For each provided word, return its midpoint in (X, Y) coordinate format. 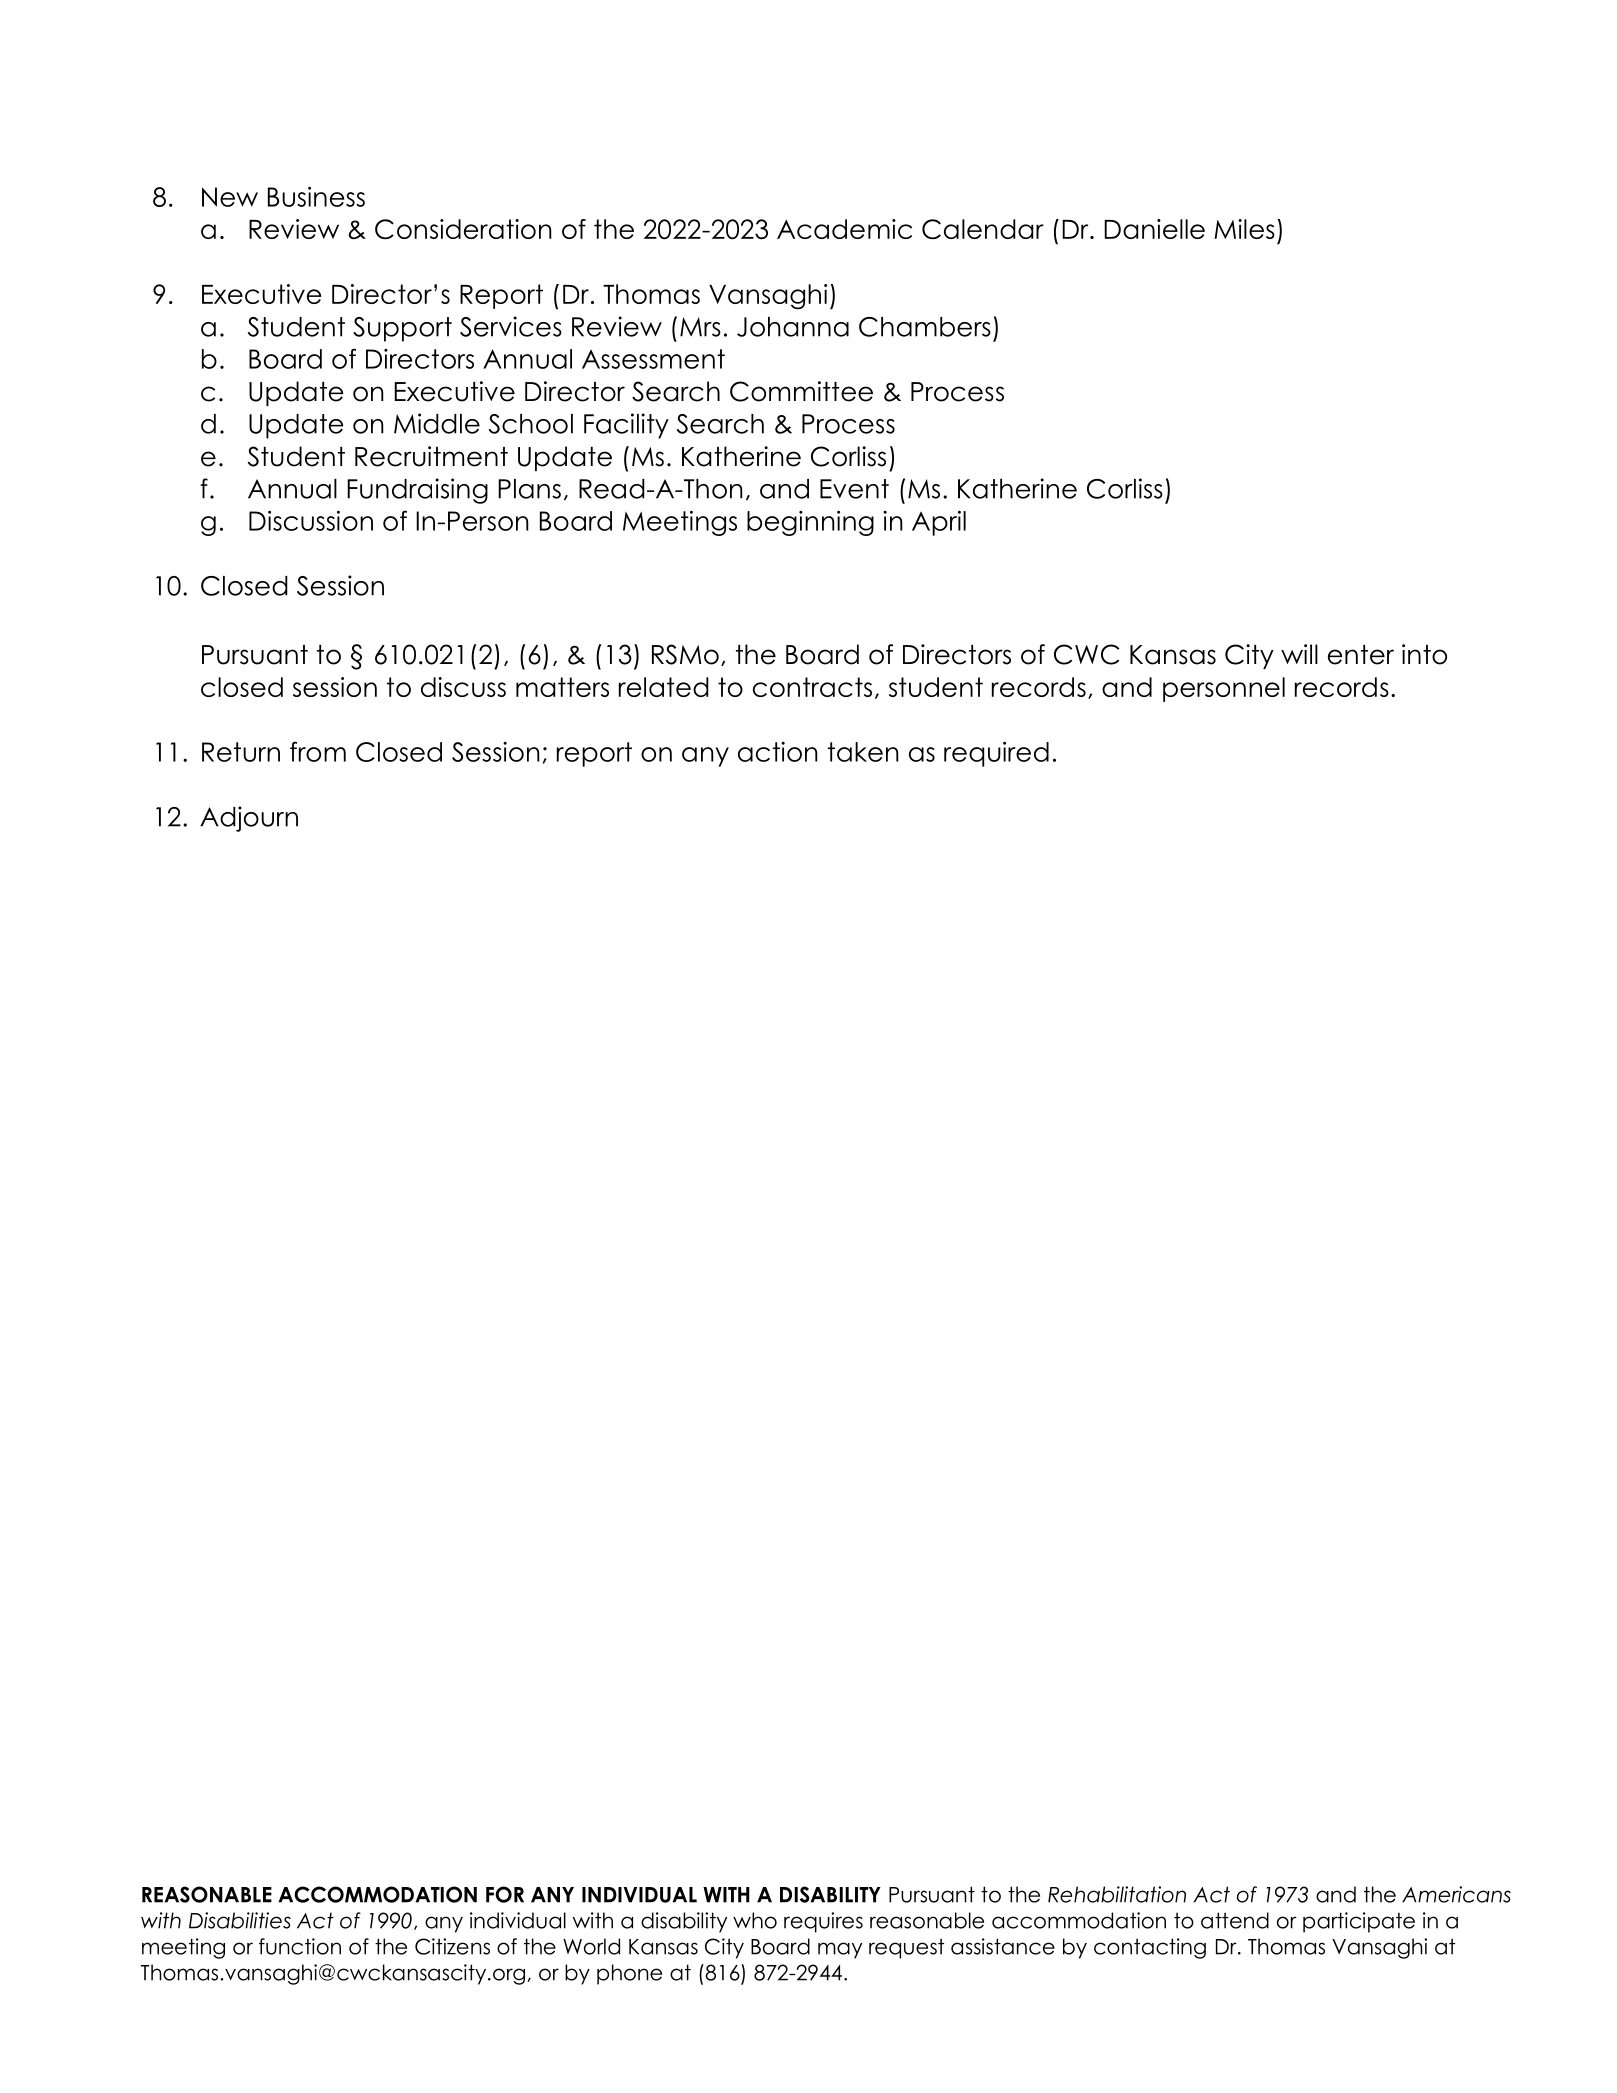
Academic (844, 229)
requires (823, 1922)
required (996, 754)
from (318, 751)
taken (863, 752)
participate (1359, 1922)
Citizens (452, 1946)
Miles (1244, 229)
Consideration (463, 229)
